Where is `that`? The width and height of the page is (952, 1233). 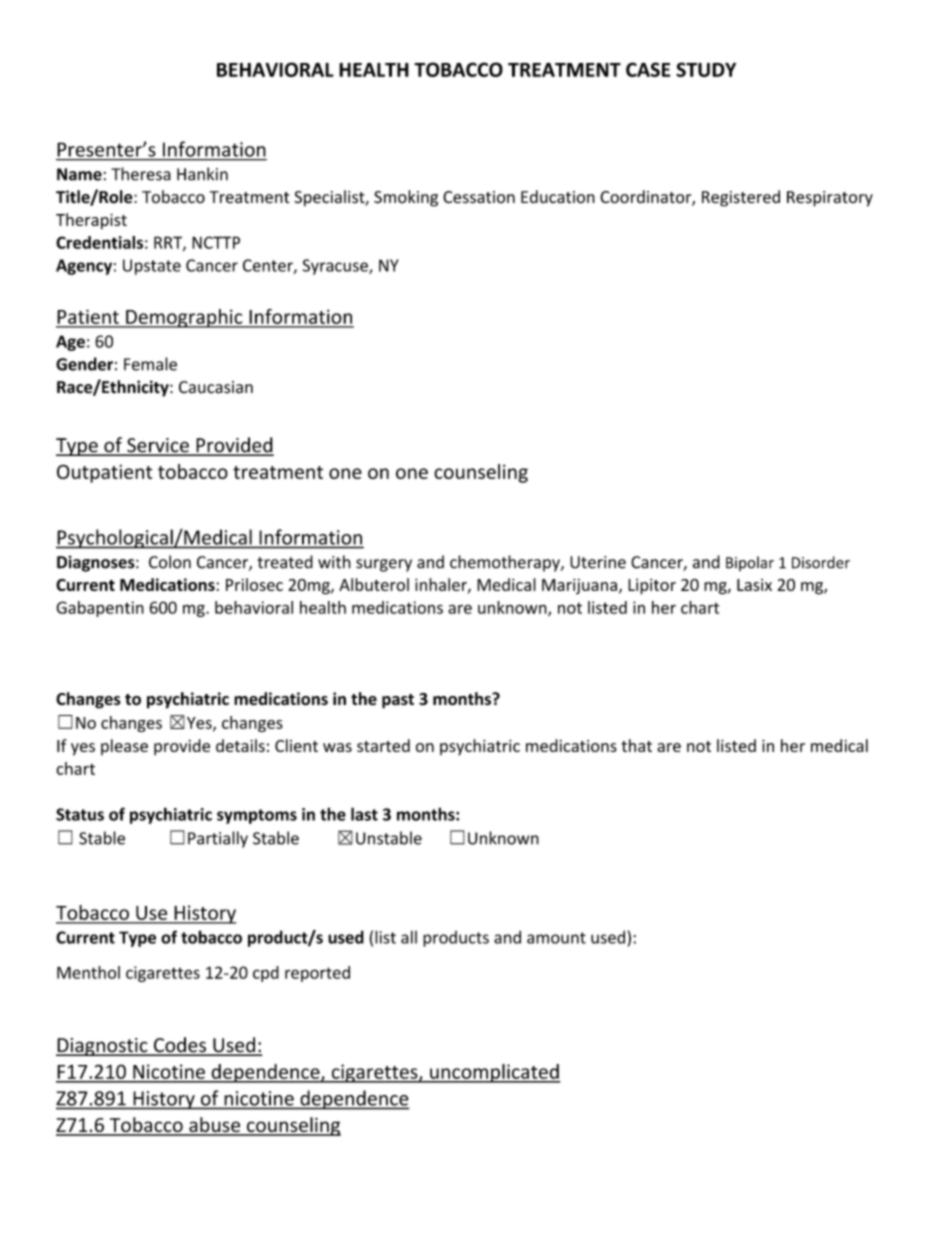 that is located at coordinates (636, 745).
